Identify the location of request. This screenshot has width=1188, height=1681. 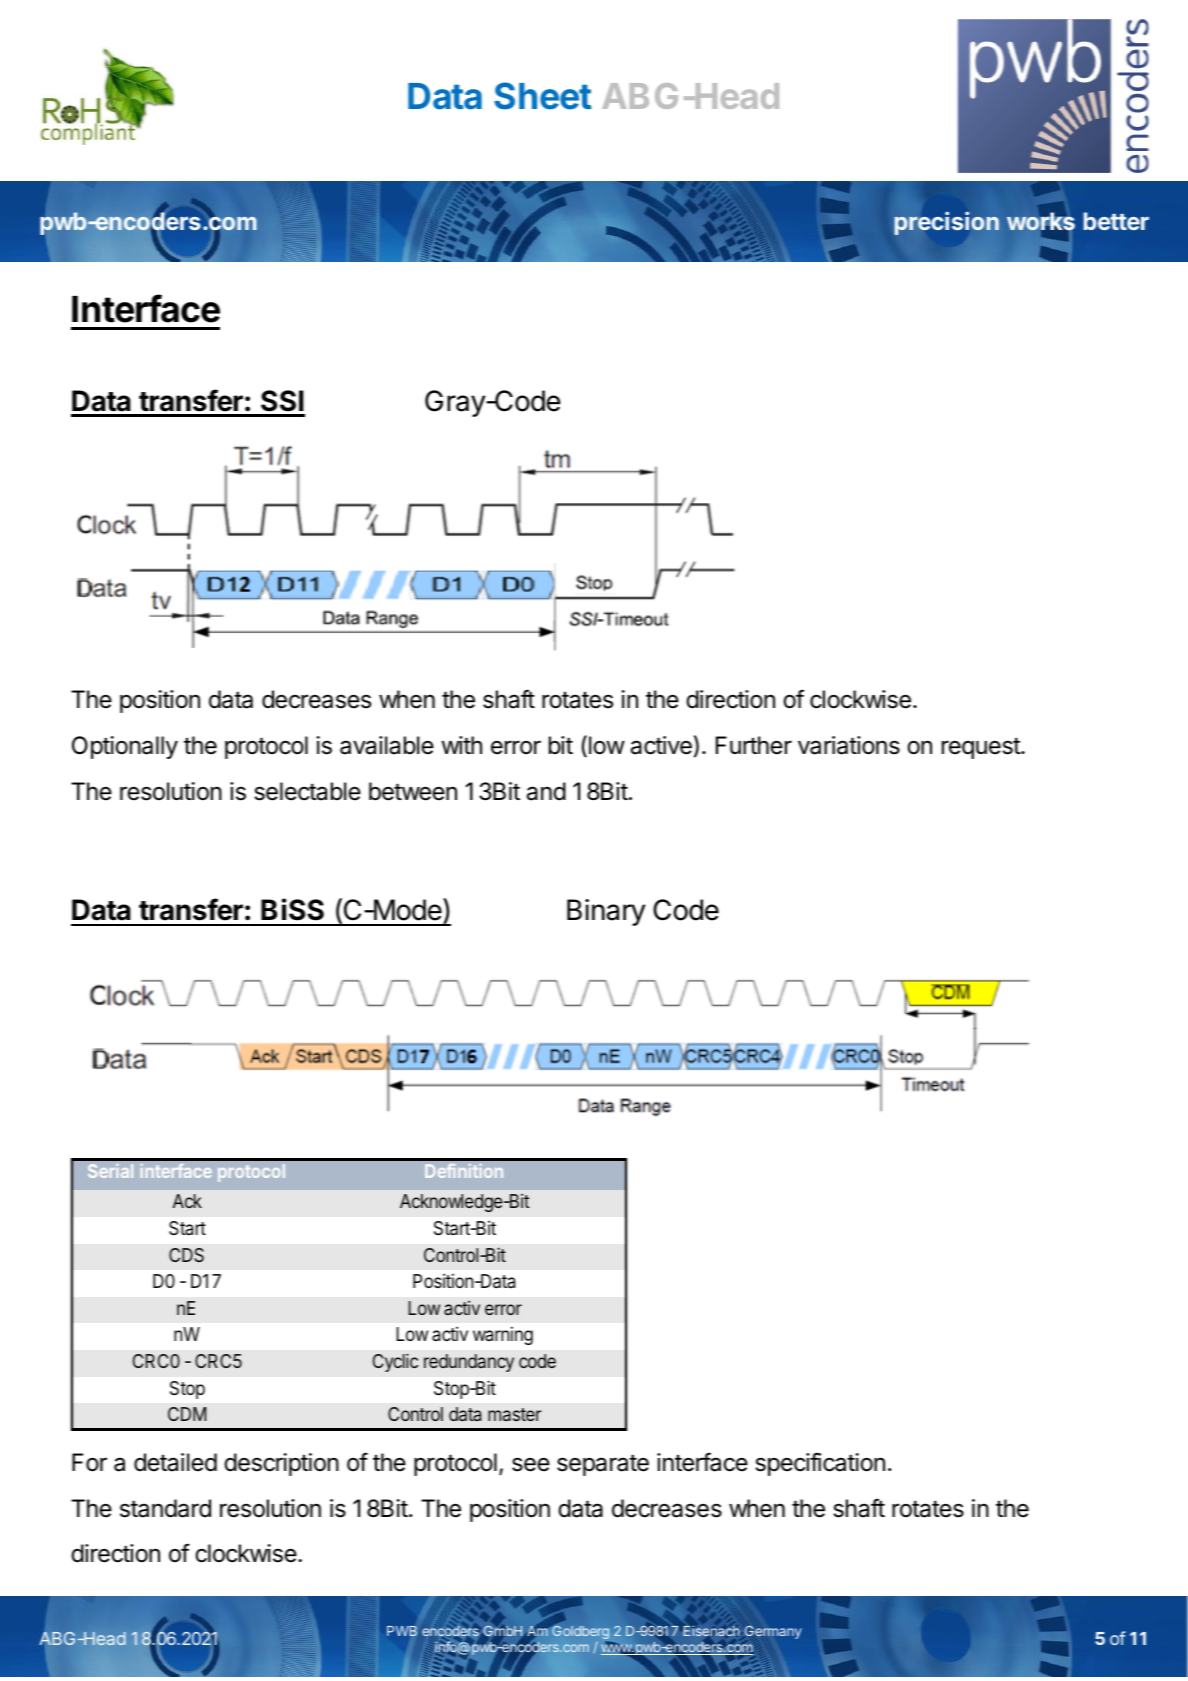
(982, 748).
